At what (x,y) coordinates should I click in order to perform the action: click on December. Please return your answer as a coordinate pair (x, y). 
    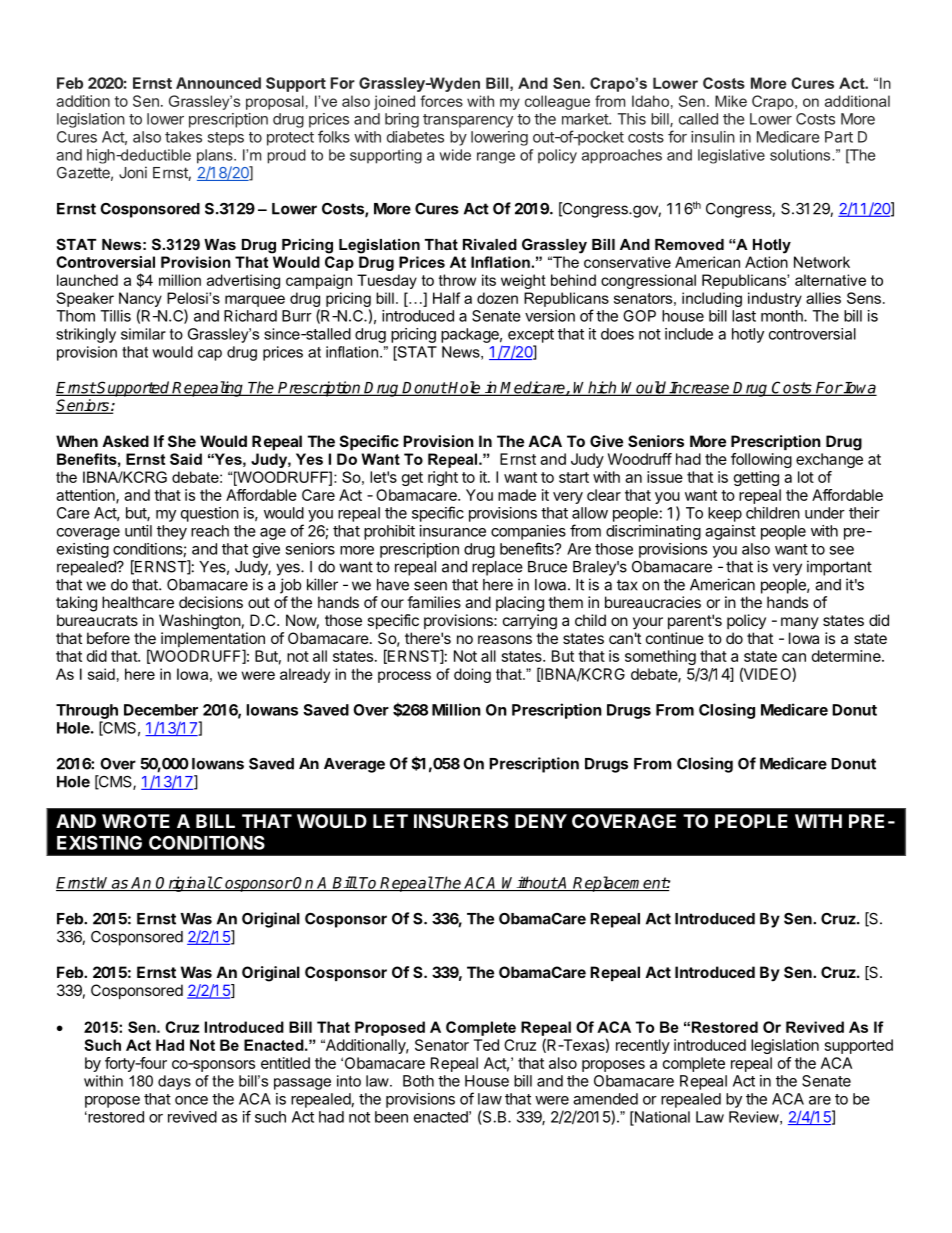
    Looking at the image, I should click on (161, 710).
